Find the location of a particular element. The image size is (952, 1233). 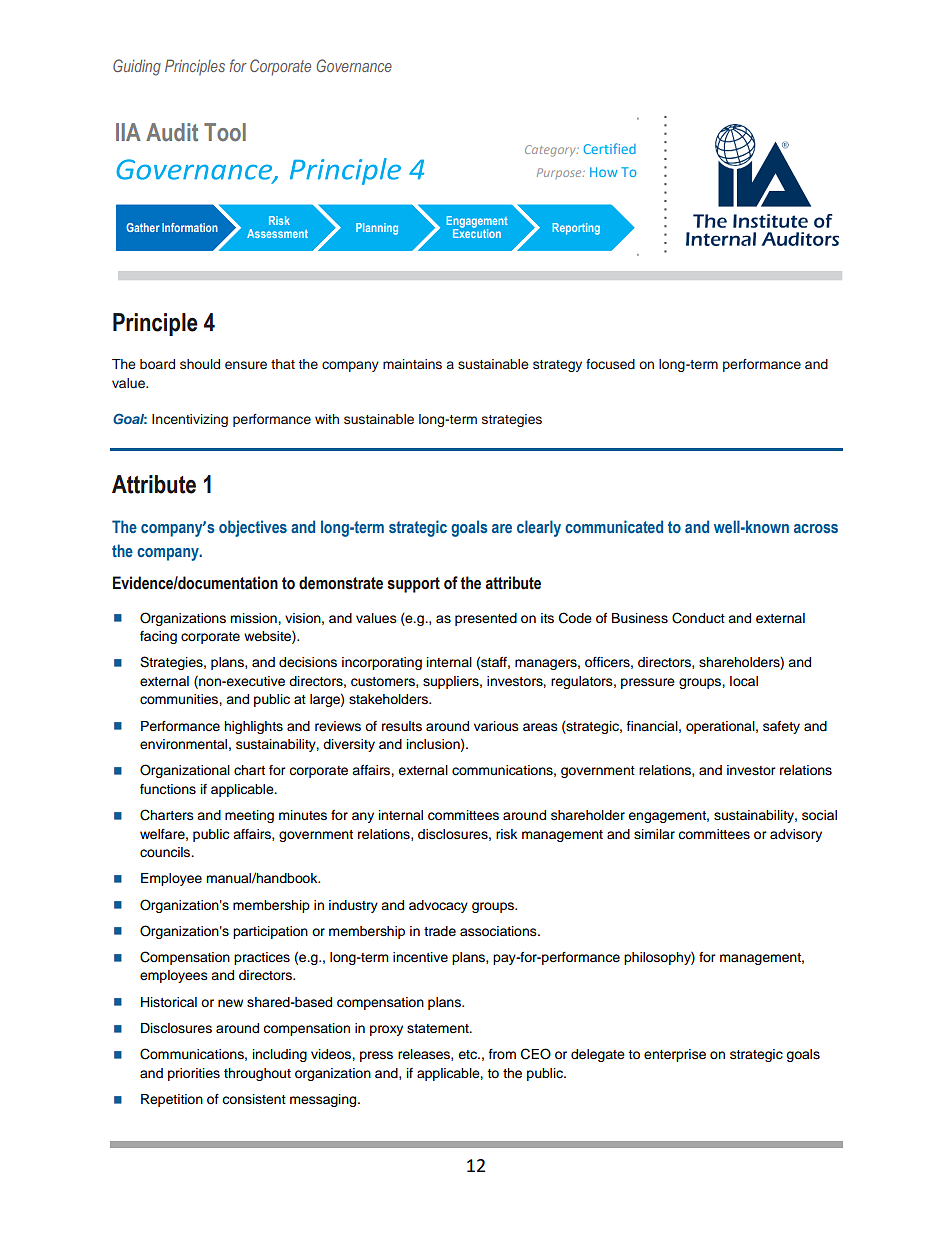

focused is located at coordinates (610, 364).
